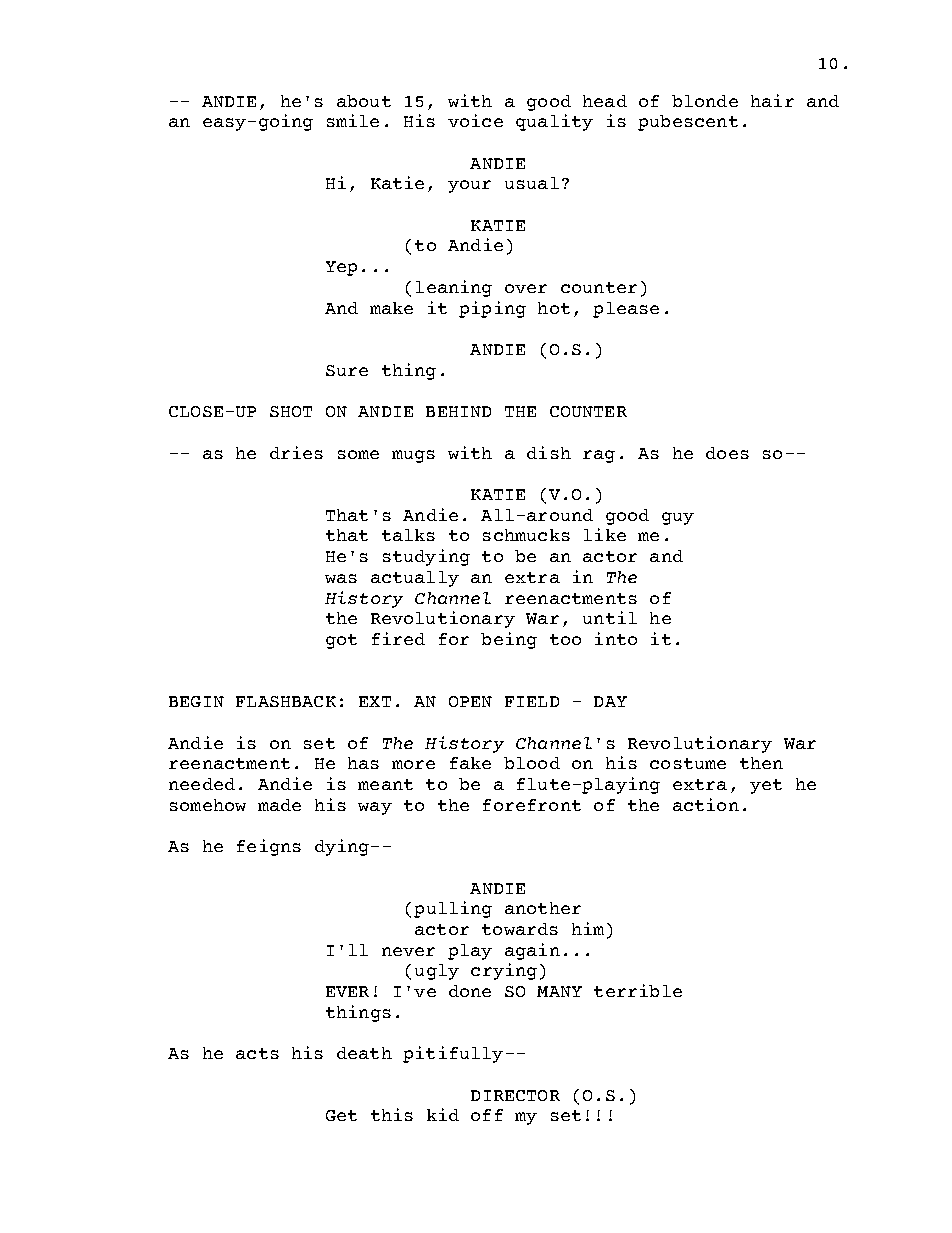 This screenshot has height=1233, width=952. I want to click on fake, so click(470, 763).
